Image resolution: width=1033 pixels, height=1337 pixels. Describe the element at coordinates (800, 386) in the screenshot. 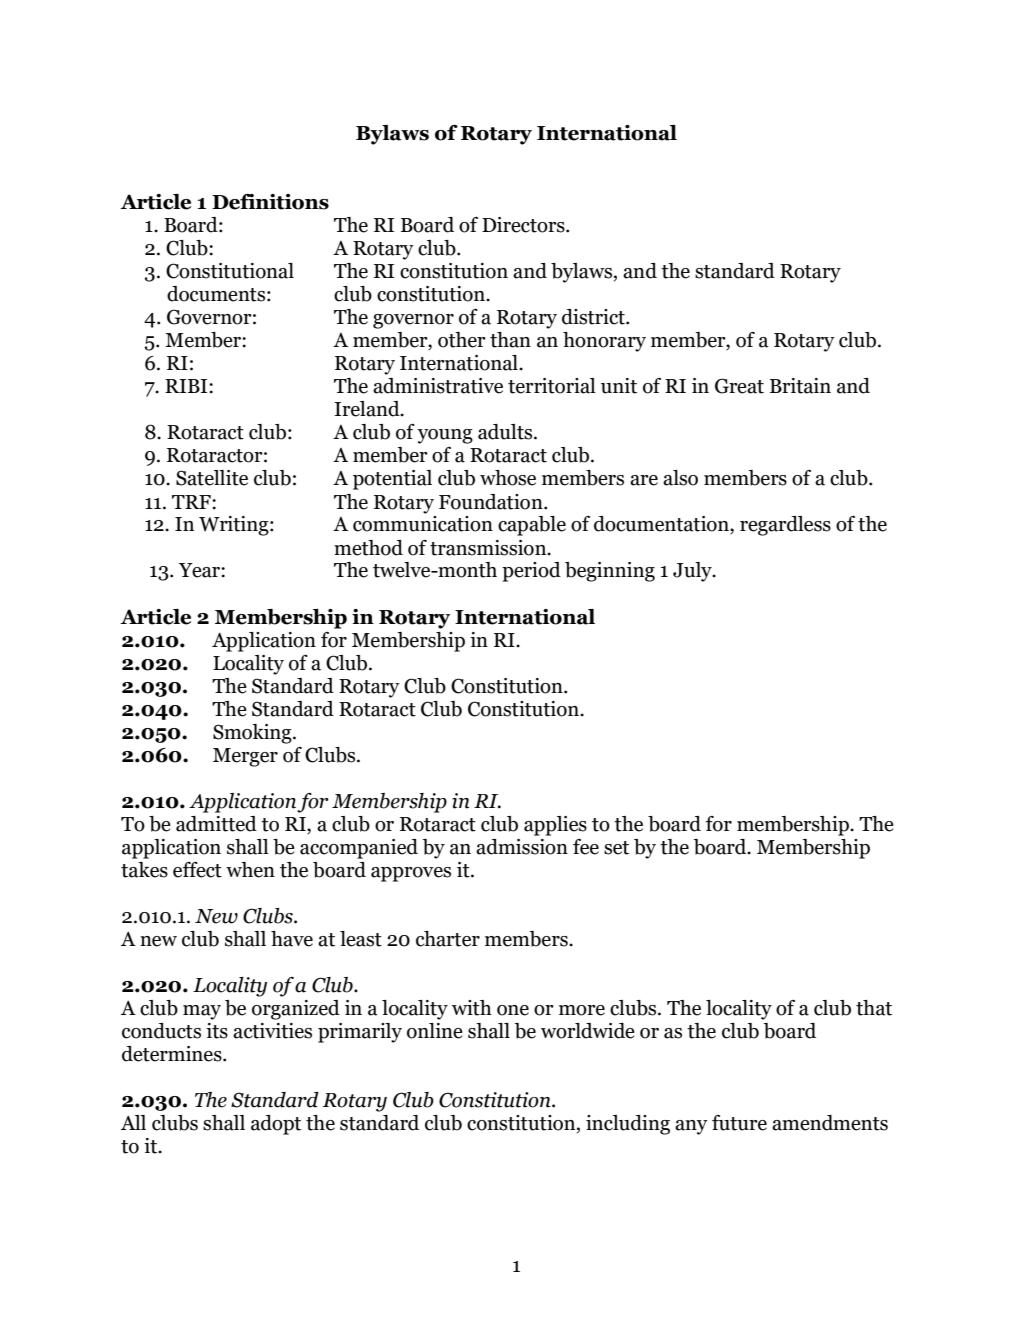

I see `Britain` at that location.
